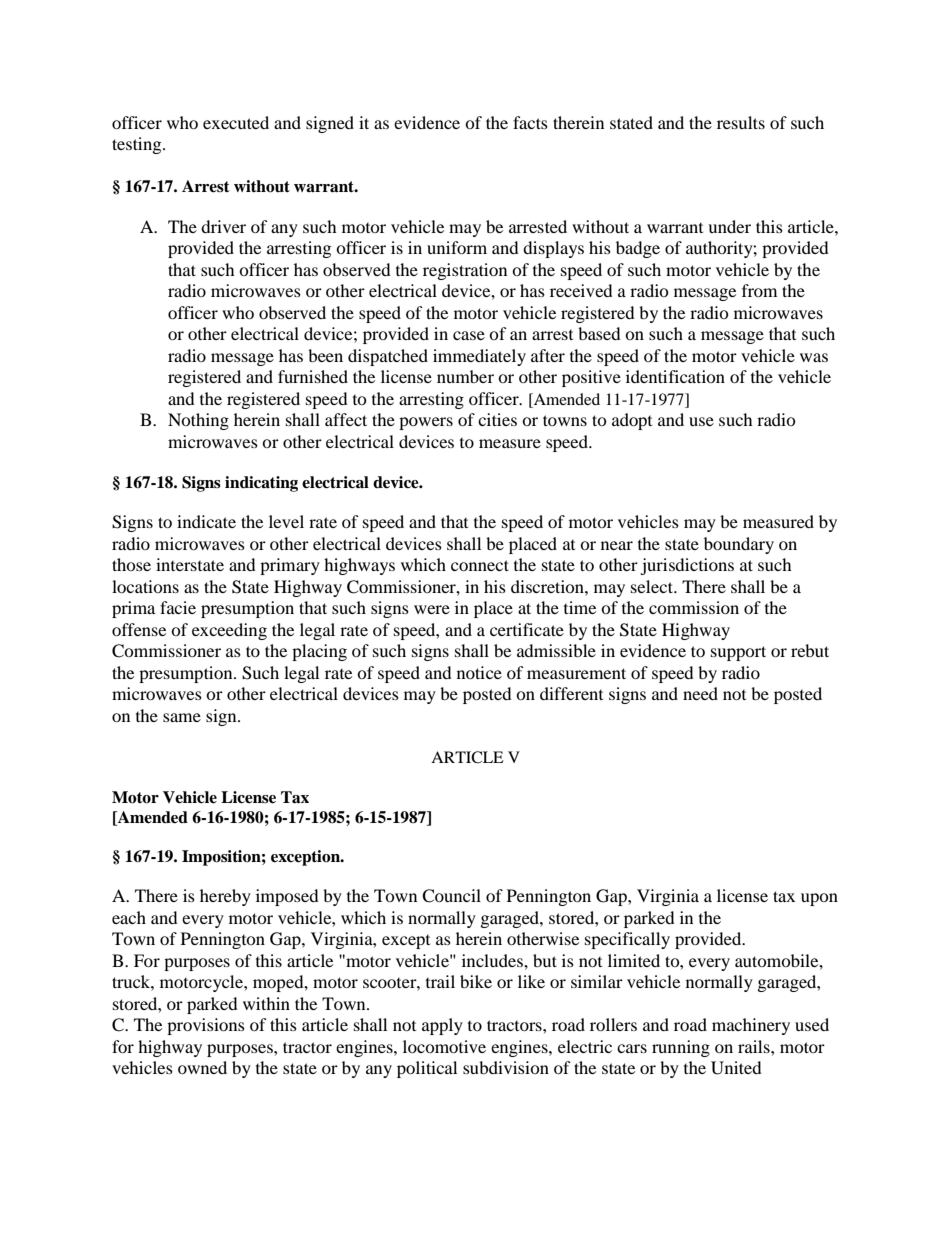  I want to click on locomotive, so click(444, 1046).
